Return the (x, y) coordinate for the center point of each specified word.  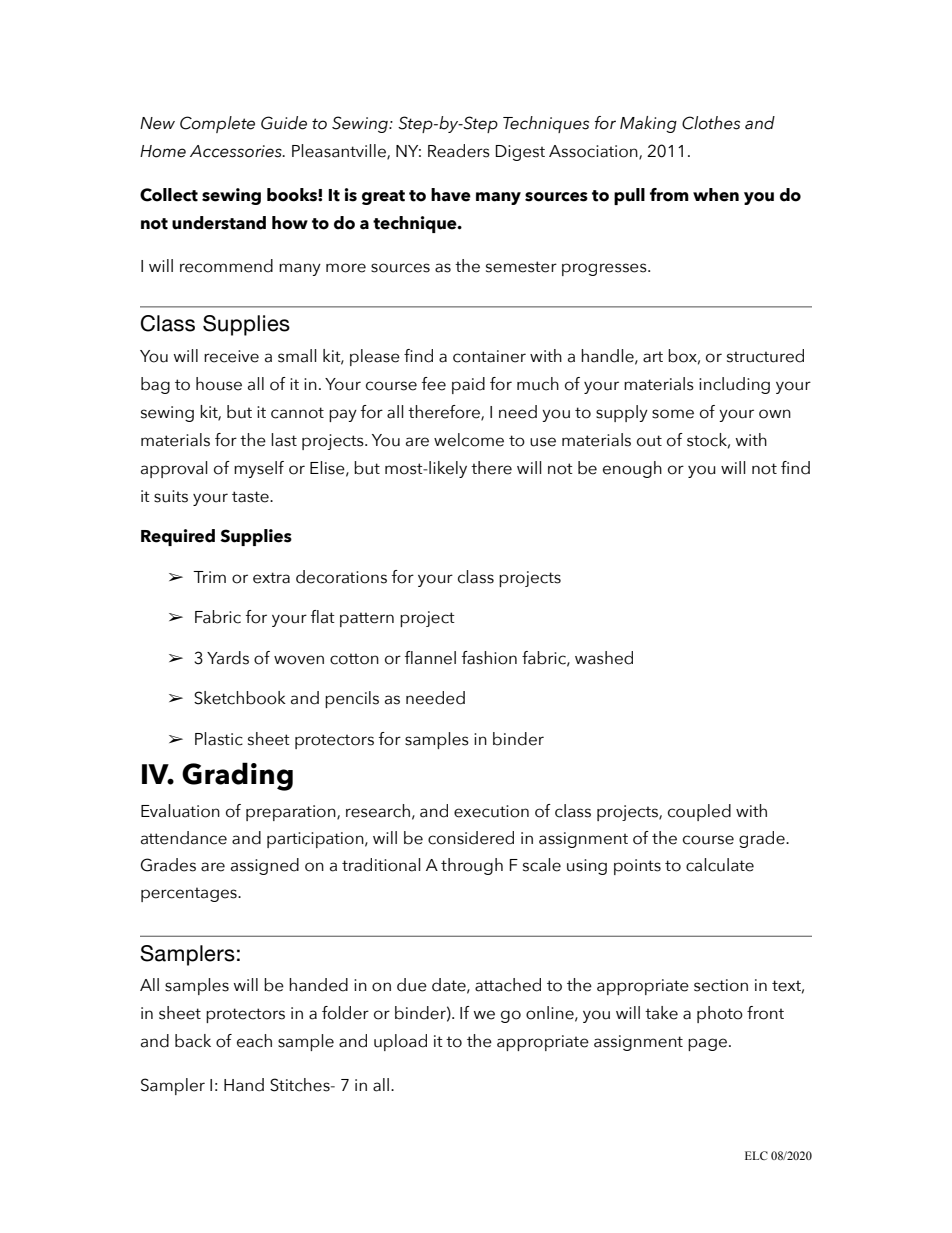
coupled (699, 812)
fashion (489, 658)
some (673, 414)
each (254, 1041)
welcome (469, 440)
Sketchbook (240, 698)
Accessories (237, 151)
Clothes (711, 123)
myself (259, 469)
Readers (459, 151)
